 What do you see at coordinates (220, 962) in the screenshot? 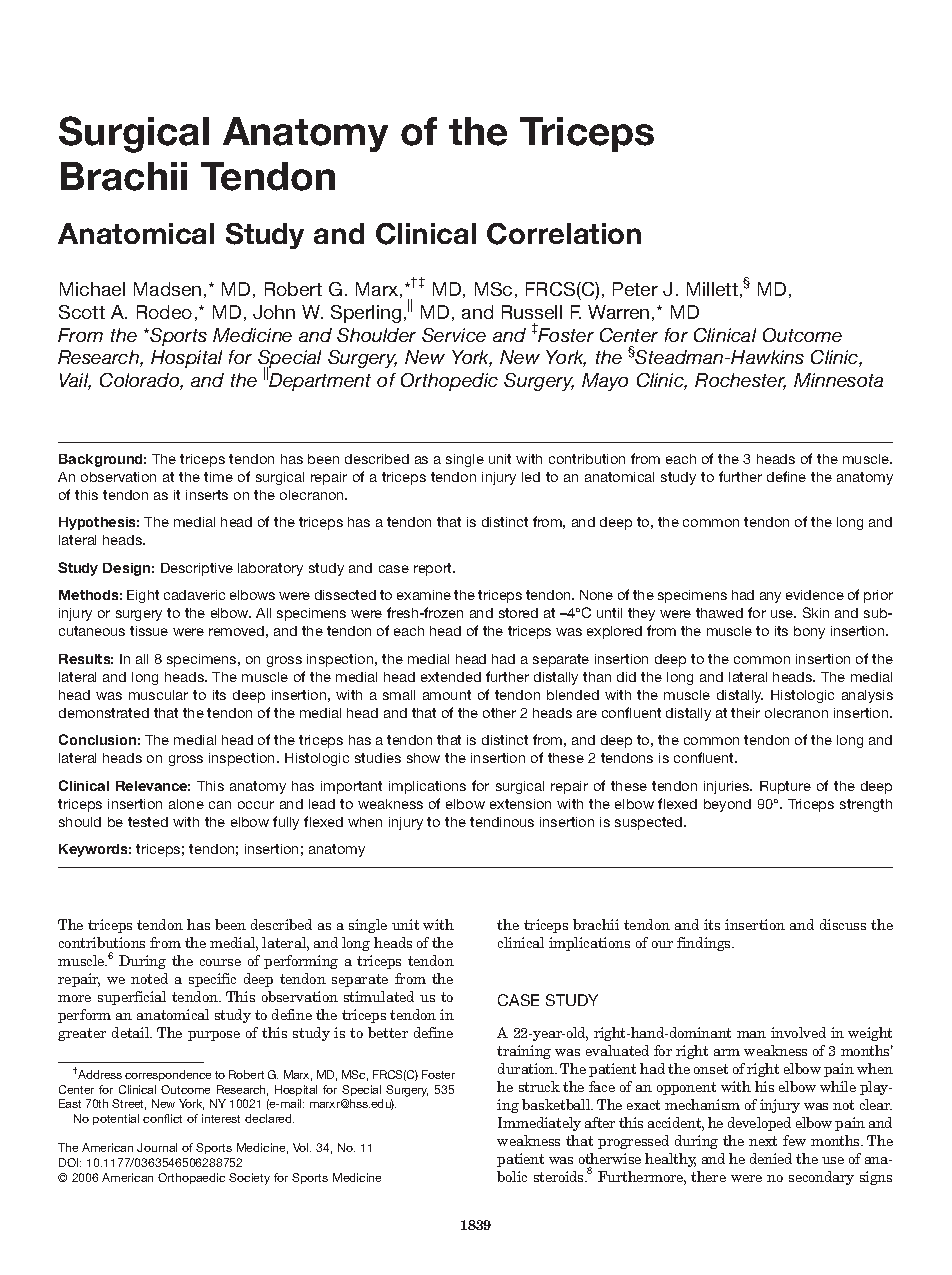
I see `course` at bounding box center [220, 962].
